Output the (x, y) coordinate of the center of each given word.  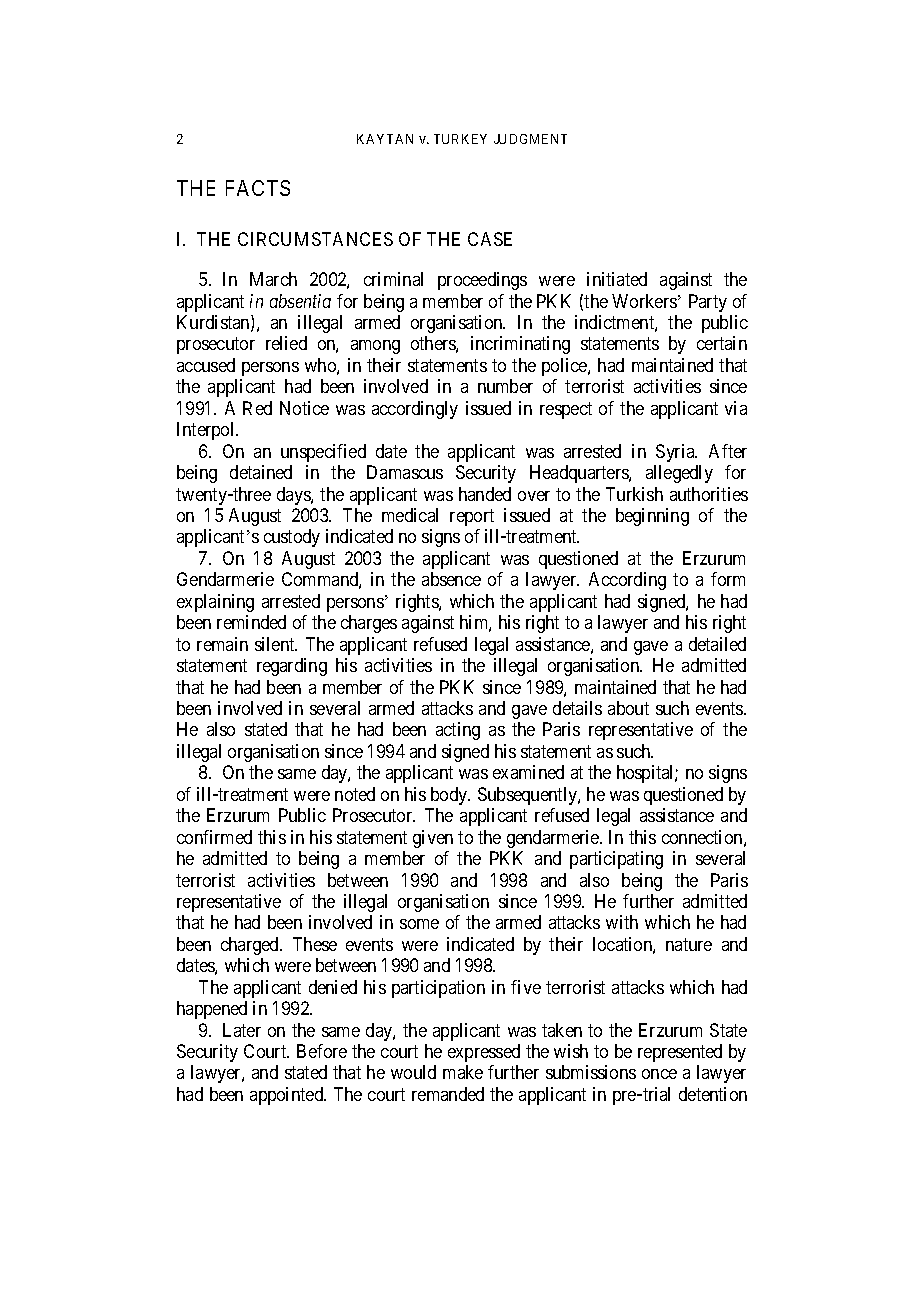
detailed (717, 644)
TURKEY (460, 139)
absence (451, 579)
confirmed (214, 837)
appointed (288, 1096)
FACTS (258, 188)
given (433, 839)
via (736, 408)
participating (616, 860)
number (505, 386)
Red (257, 408)
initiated (617, 279)
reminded (251, 622)
